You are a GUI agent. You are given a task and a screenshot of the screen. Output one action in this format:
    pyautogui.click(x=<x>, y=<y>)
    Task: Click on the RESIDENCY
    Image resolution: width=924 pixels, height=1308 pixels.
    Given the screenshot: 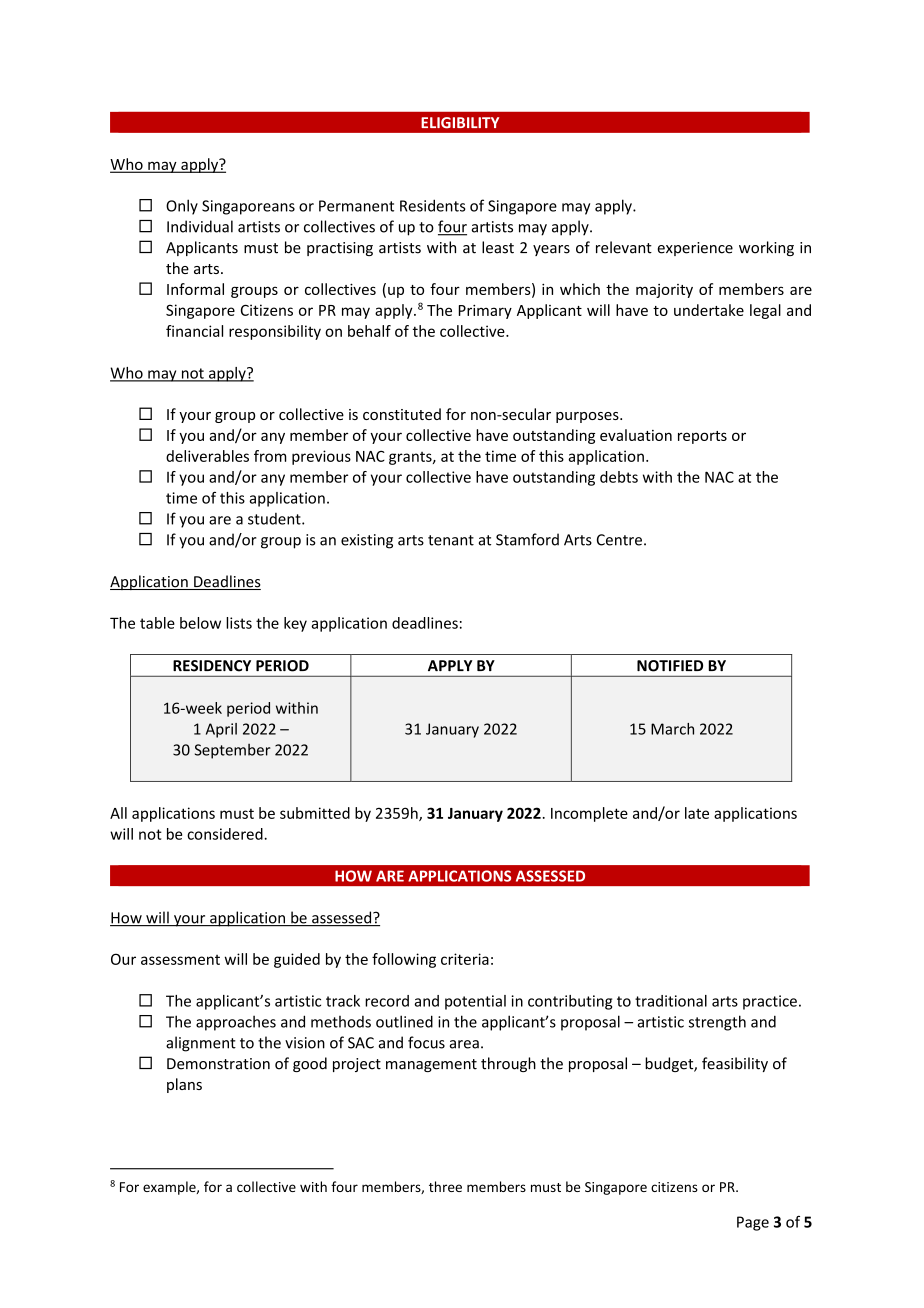 What is the action you would take?
    pyautogui.click(x=212, y=666)
